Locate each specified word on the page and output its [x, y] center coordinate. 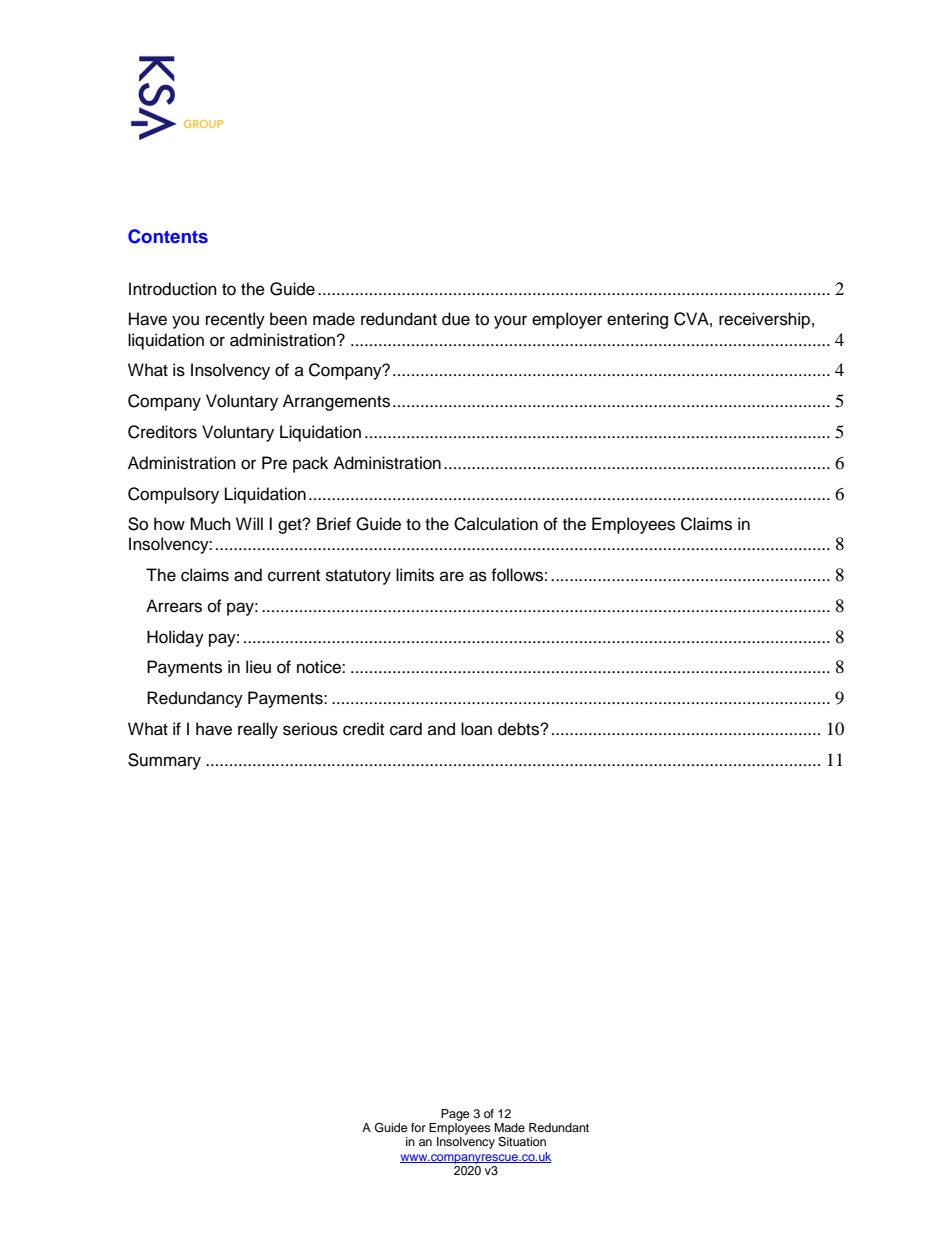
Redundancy [195, 699]
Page [455, 1115]
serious [310, 729]
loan [476, 729]
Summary [164, 761]
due [456, 319]
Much [210, 524]
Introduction [173, 289]
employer [567, 320]
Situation [522, 1142]
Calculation [496, 524]
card [406, 729]
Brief [334, 524]
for [418, 1127]
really [258, 730]
